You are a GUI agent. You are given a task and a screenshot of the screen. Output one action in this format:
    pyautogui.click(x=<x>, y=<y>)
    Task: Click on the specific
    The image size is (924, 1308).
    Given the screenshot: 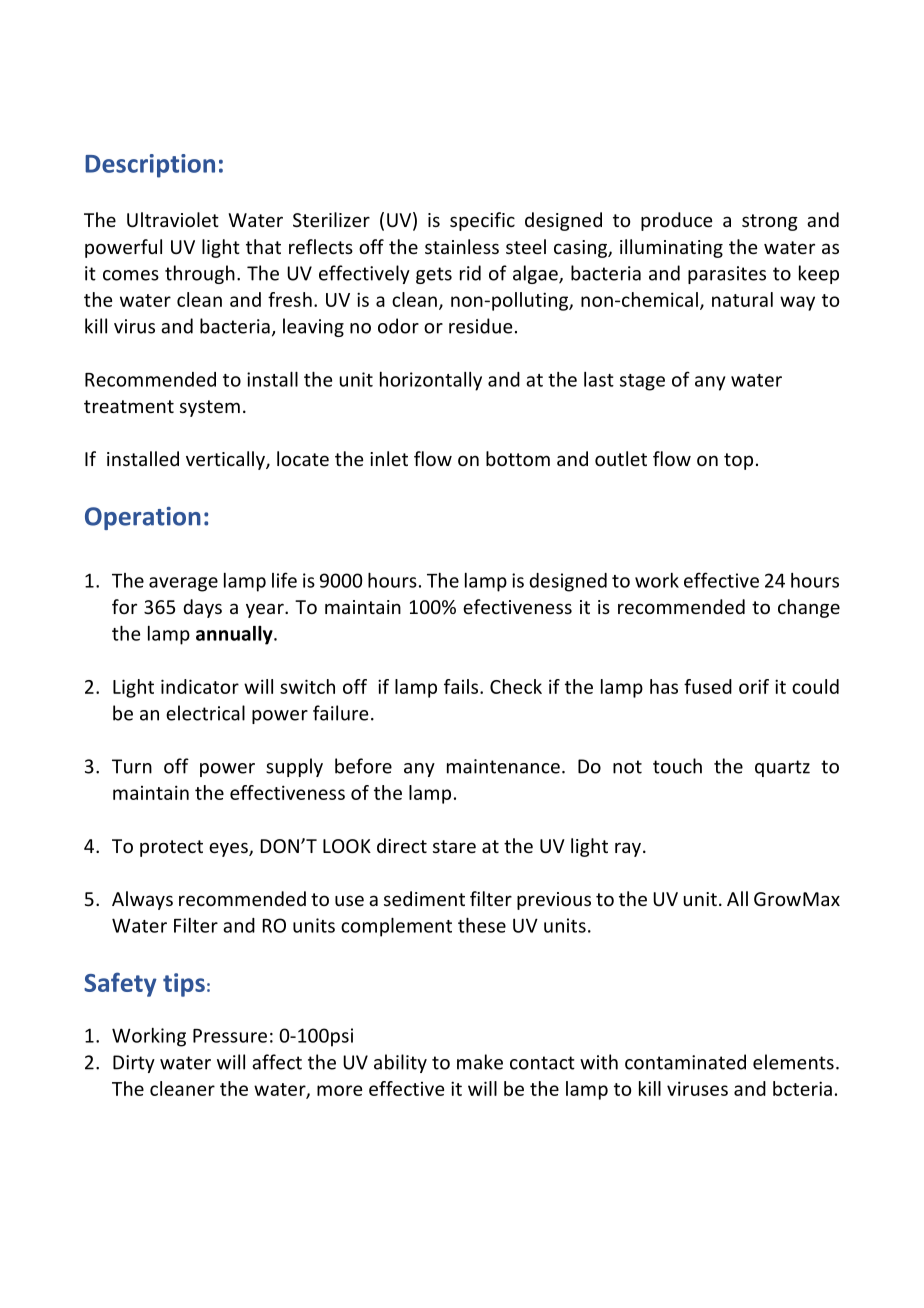 What is the action you would take?
    pyautogui.click(x=482, y=221)
